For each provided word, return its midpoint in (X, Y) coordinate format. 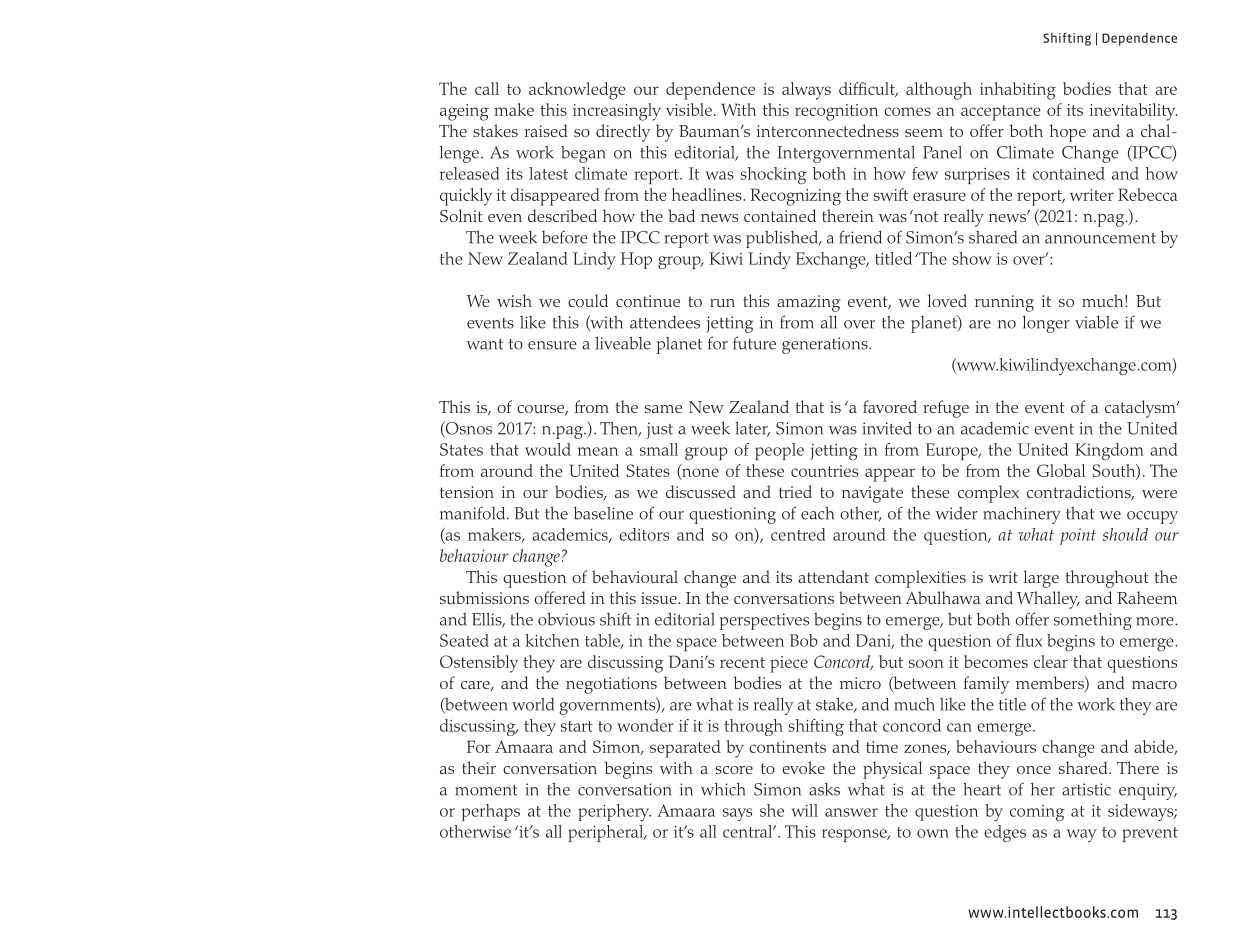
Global (1061, 470)
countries (824, 471)
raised (546, 130)
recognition (836, 112)
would (548, 449)
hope (1068, 133)
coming (1037, 813)
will (804, 810)
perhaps (491, 812)
